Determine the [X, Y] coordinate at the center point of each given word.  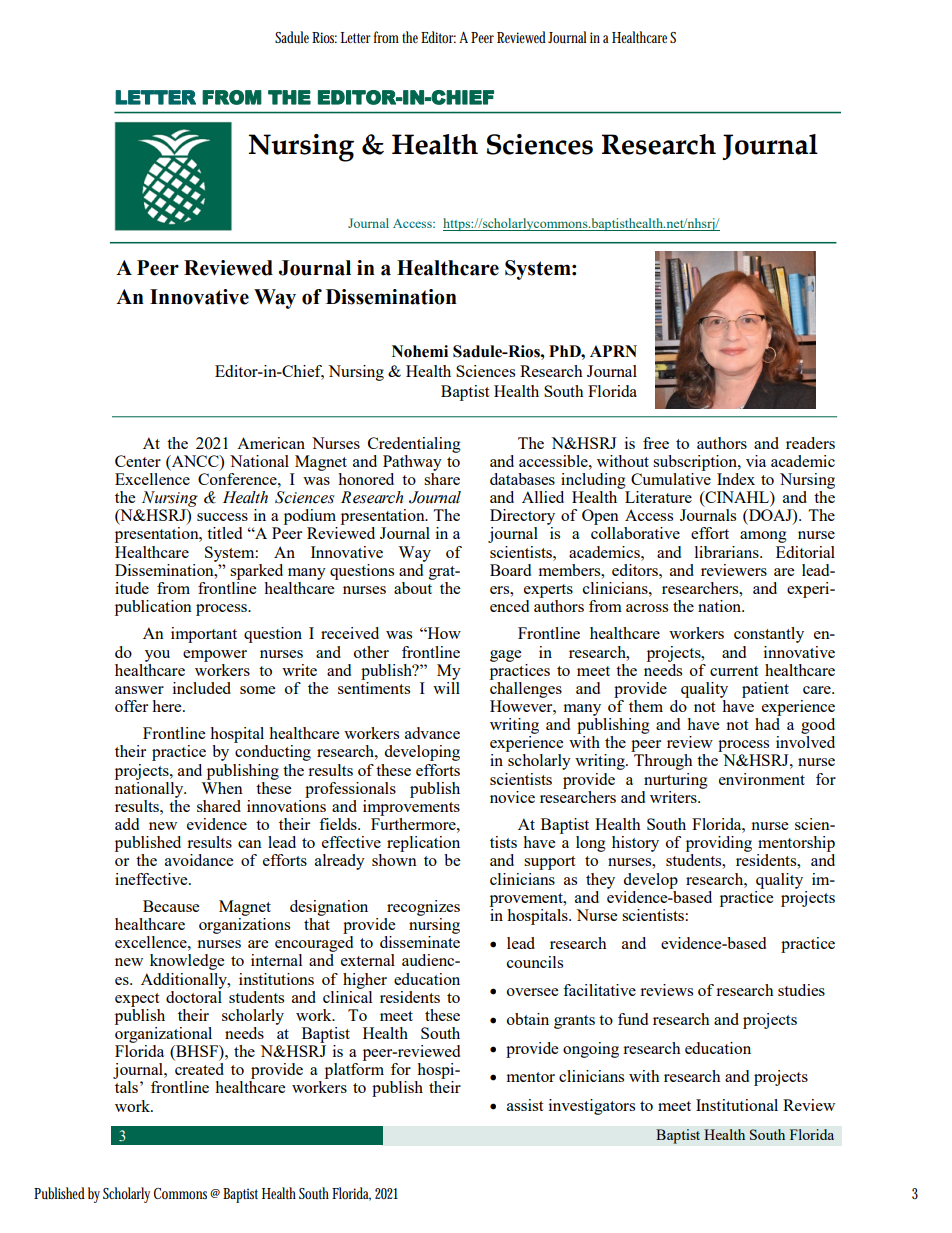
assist [525, 1105]
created [199, 1069]
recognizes [423, 908]
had [768, 722]
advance [432, 733]
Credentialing [414, 445]
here [168, 706]
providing [719, 844]
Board [510, 570]
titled [224, 533]
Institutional [737, 1105]
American [271, 443]
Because [171, 906]
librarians [728, 552]
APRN [613, 351]
